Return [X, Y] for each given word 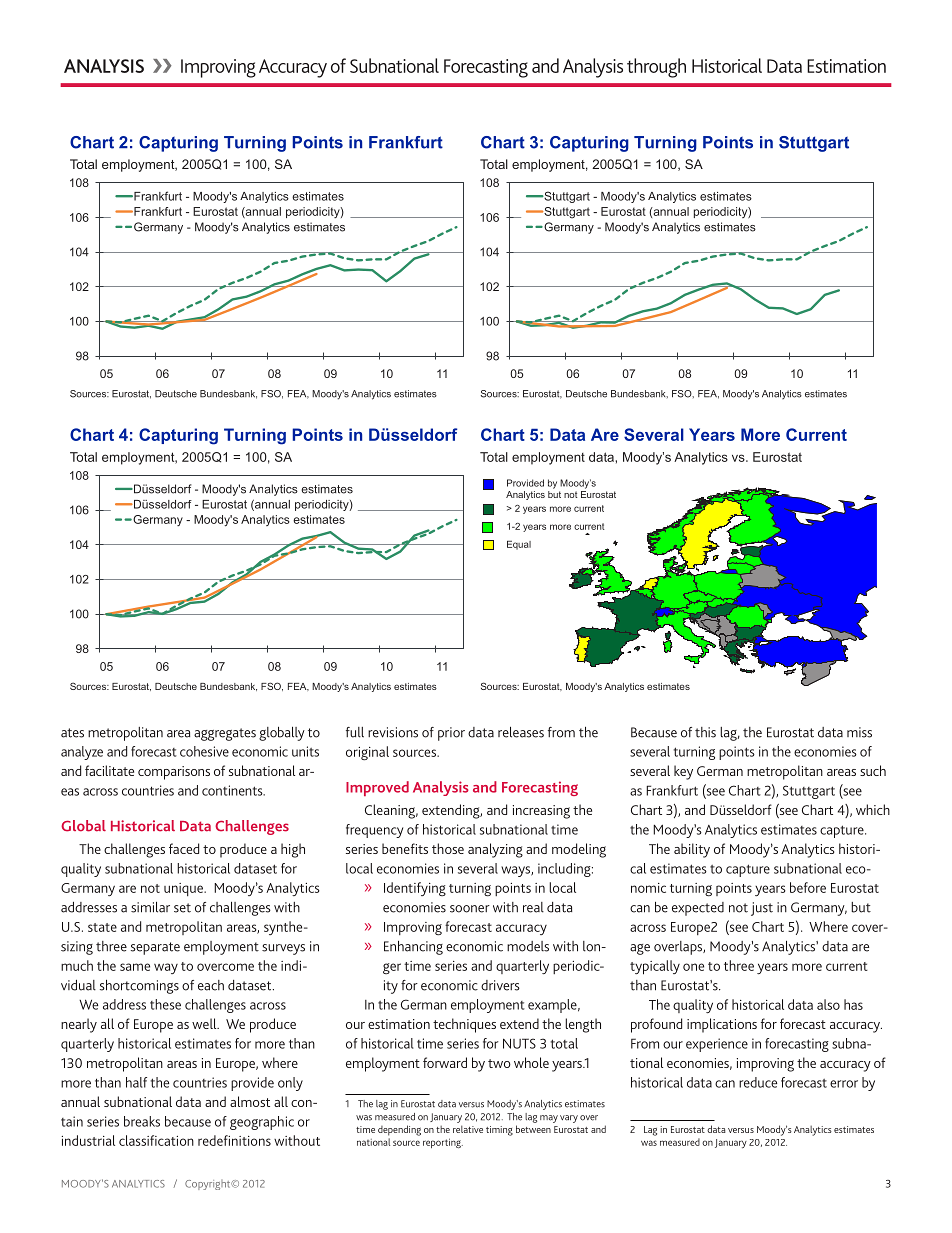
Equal [519, 545]
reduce [758, 1082]
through [656, 68]
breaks [142, 1121]
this [705, 732]
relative [468, 1129]
